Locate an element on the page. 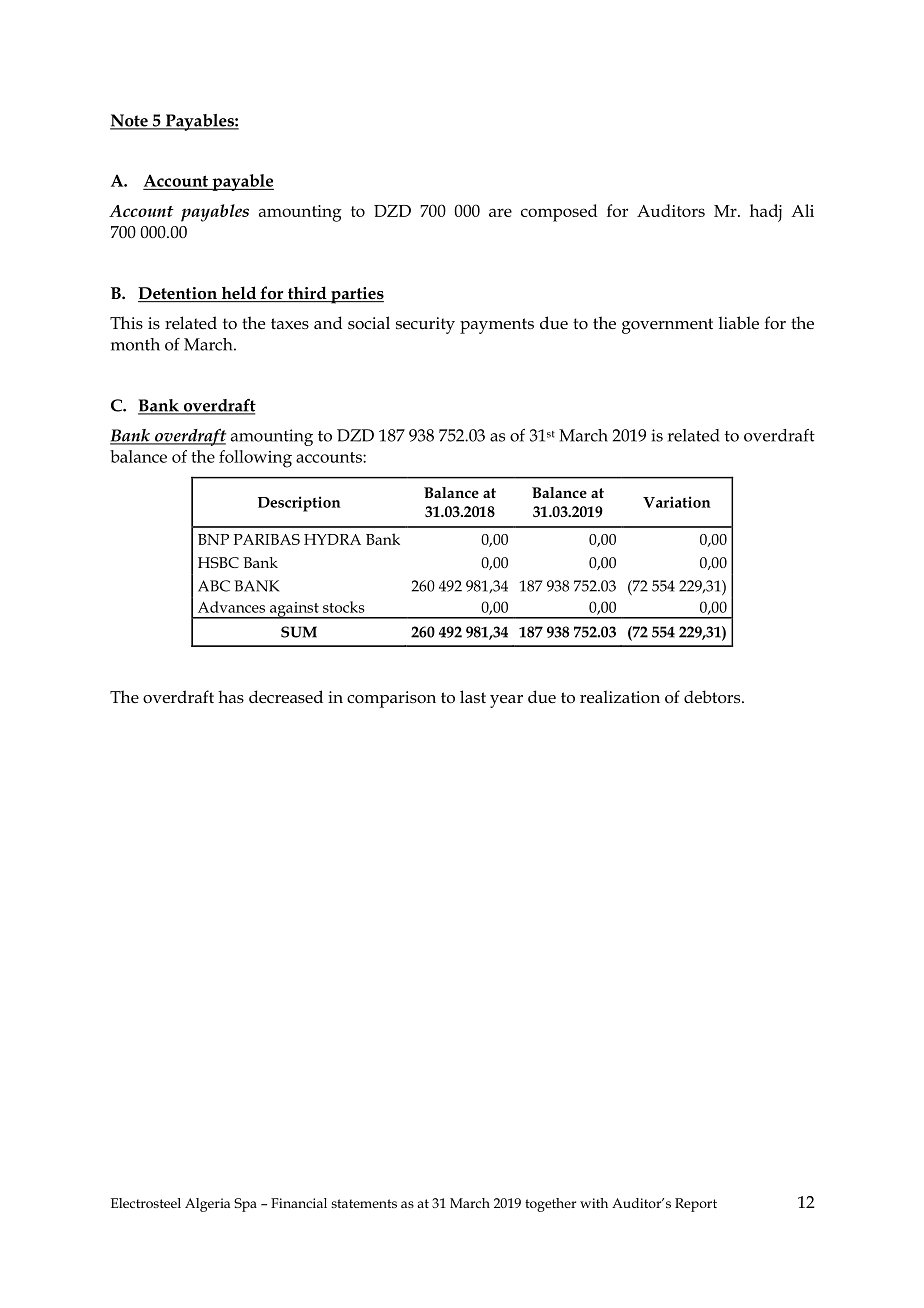  are is located at coordinates (500, 212).
